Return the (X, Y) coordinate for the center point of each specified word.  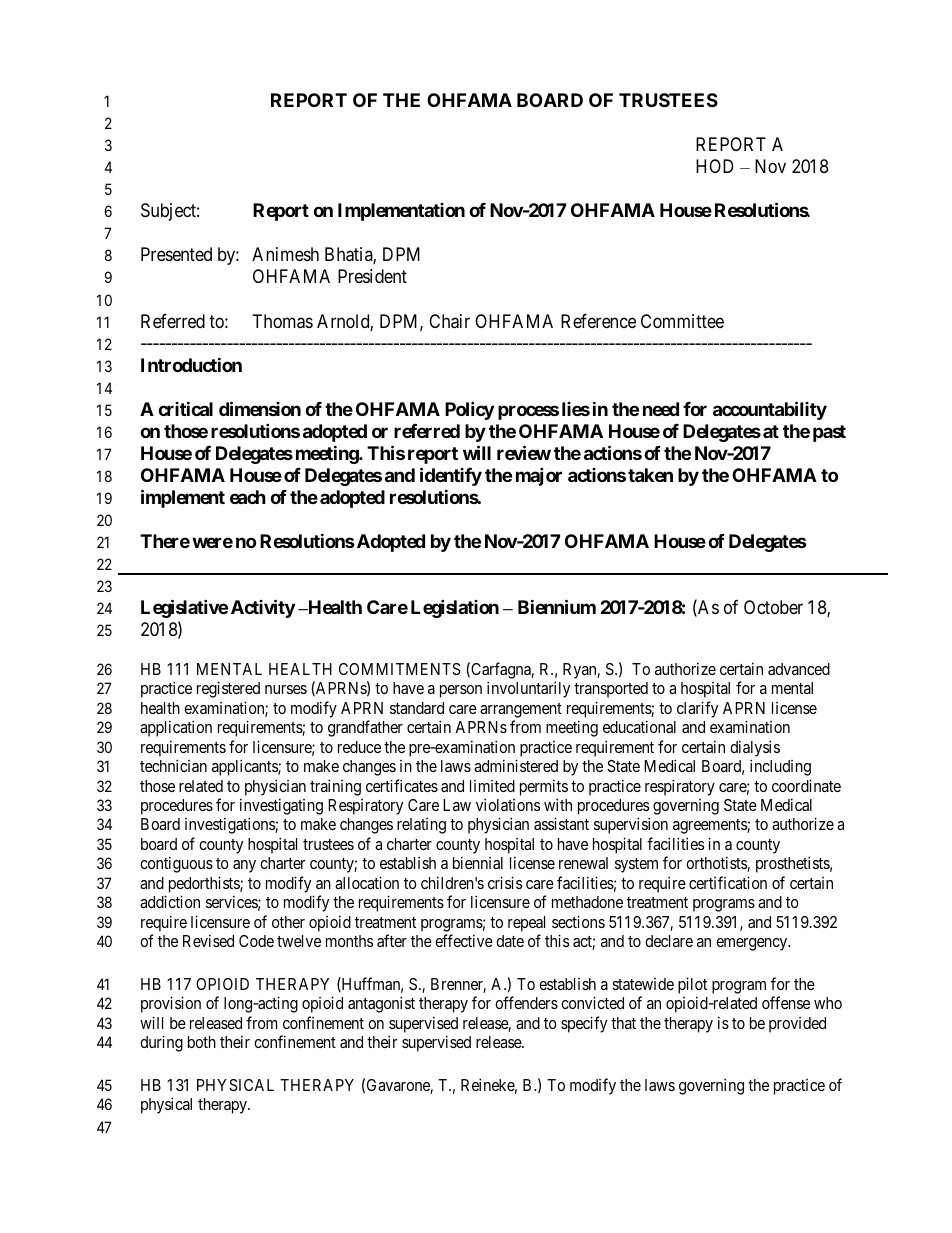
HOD (714, 166)
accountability (770, 410)
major (539, 476)
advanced (799, 669)
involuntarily (528, 689)
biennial (478, 862)
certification (728, 882)
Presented (176, 254)
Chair (449, 321)
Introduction (191, 364)
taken (650, 475)
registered (228, 689)
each (248, 497)
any (244, 866)
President (372, 276)
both (202, 1042)
